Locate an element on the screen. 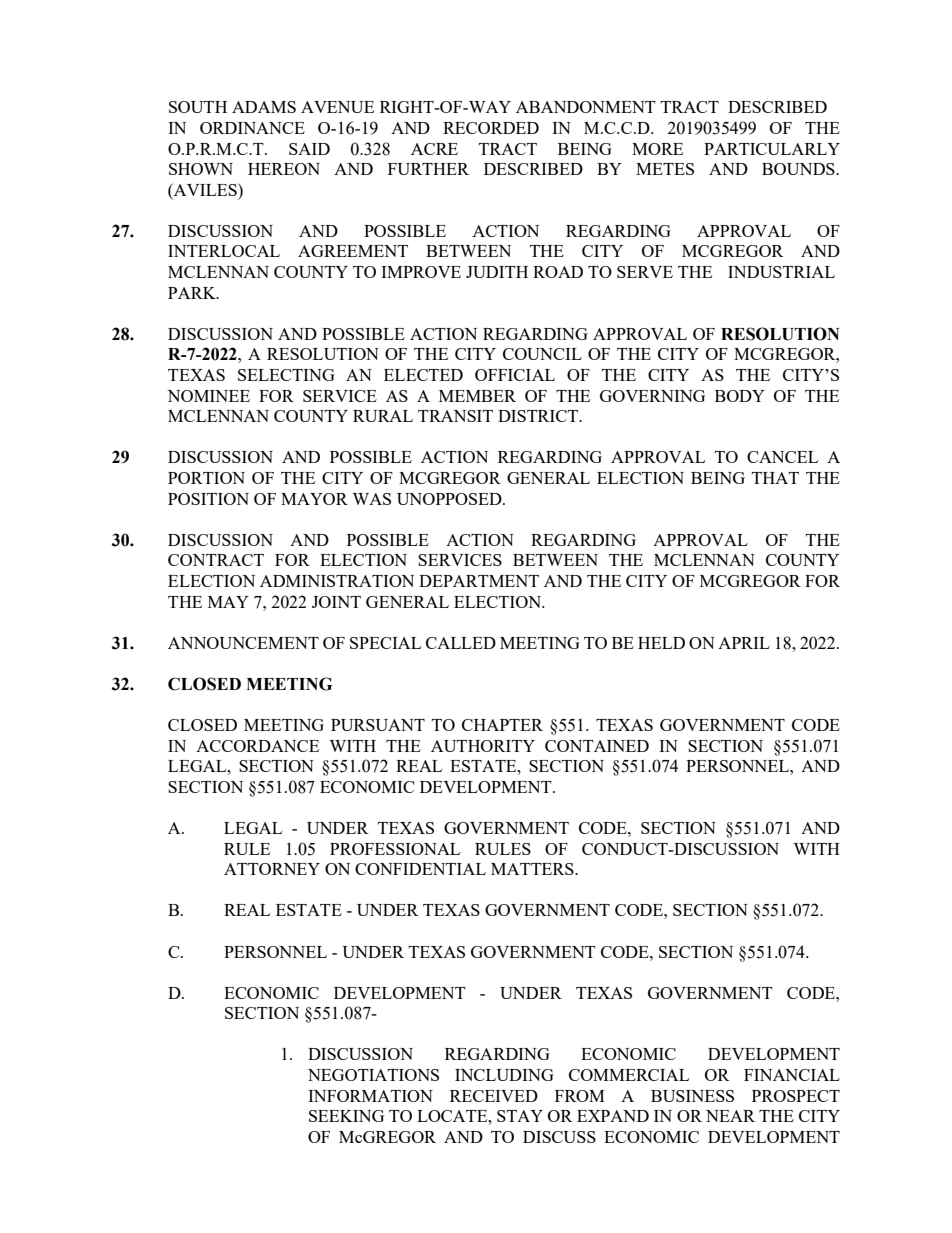  PARTICULARLY is located at coordinates (772, 149).
